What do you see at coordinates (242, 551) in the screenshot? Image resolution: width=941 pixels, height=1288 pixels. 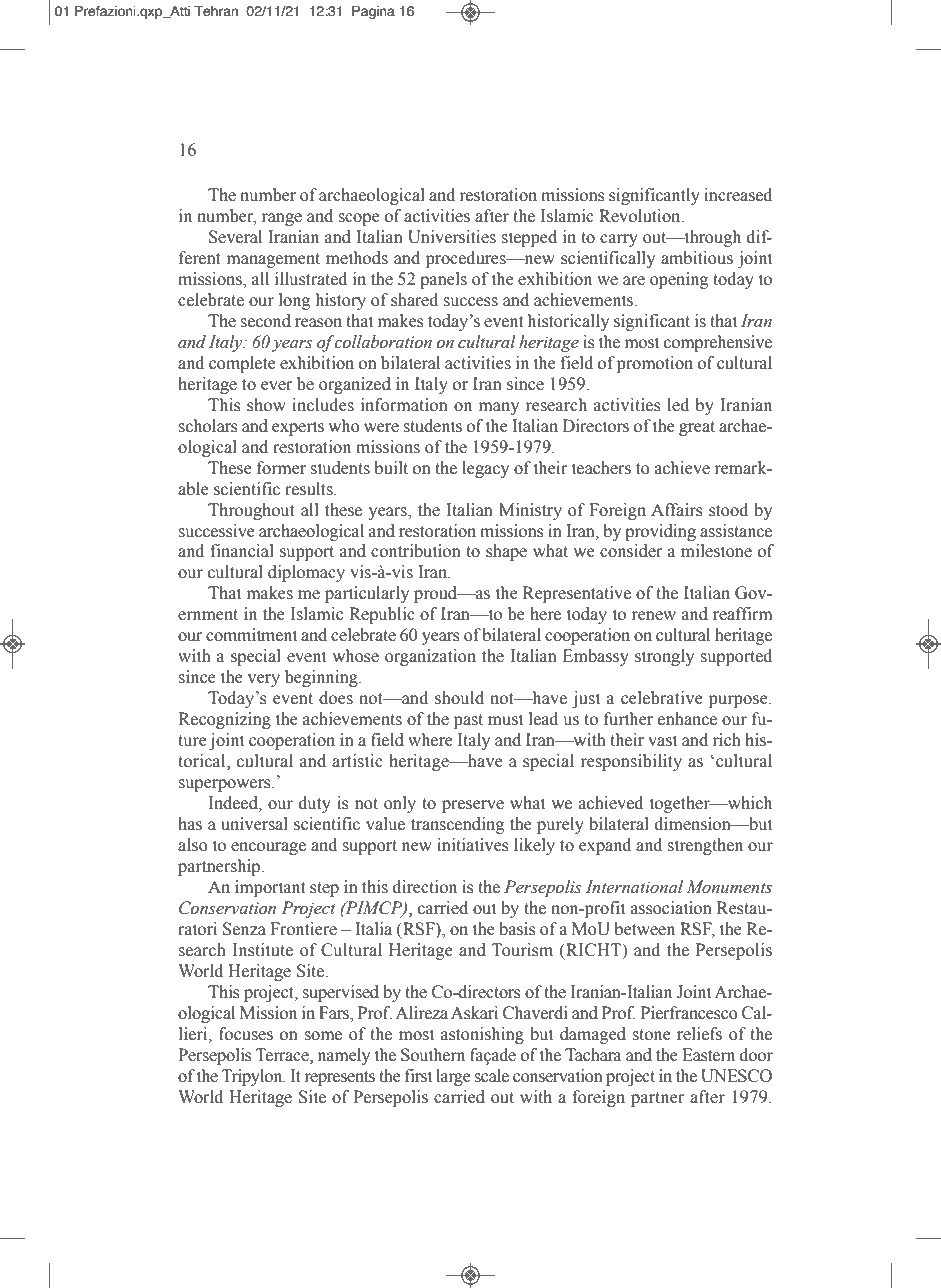 I see `financial` at bounding box center [242, 551].
